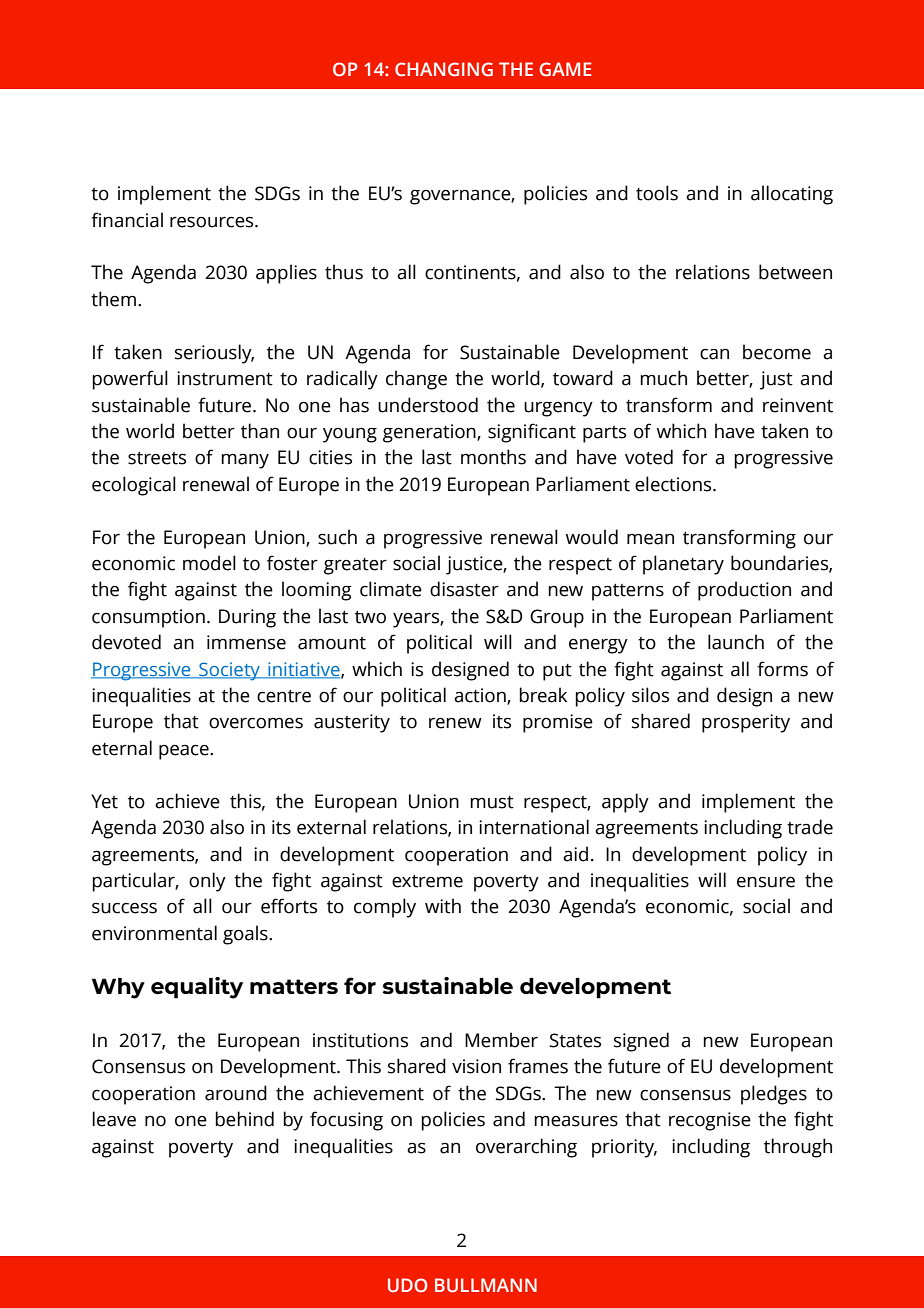  What do you see at coordinates (213, 222) in the document?
I see `resources` at bounding box center [213, 222].
